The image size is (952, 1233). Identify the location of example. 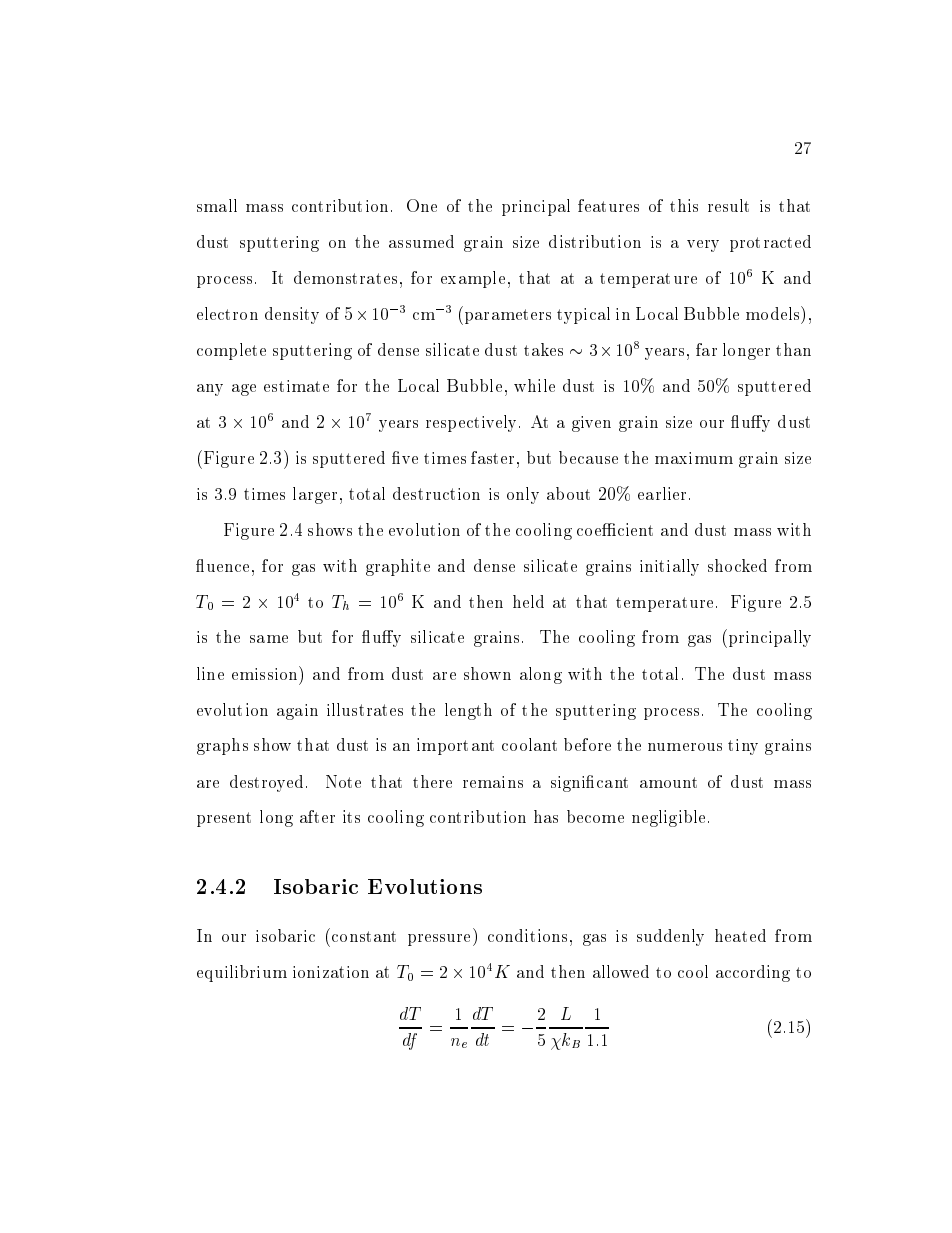
(473, 279).
